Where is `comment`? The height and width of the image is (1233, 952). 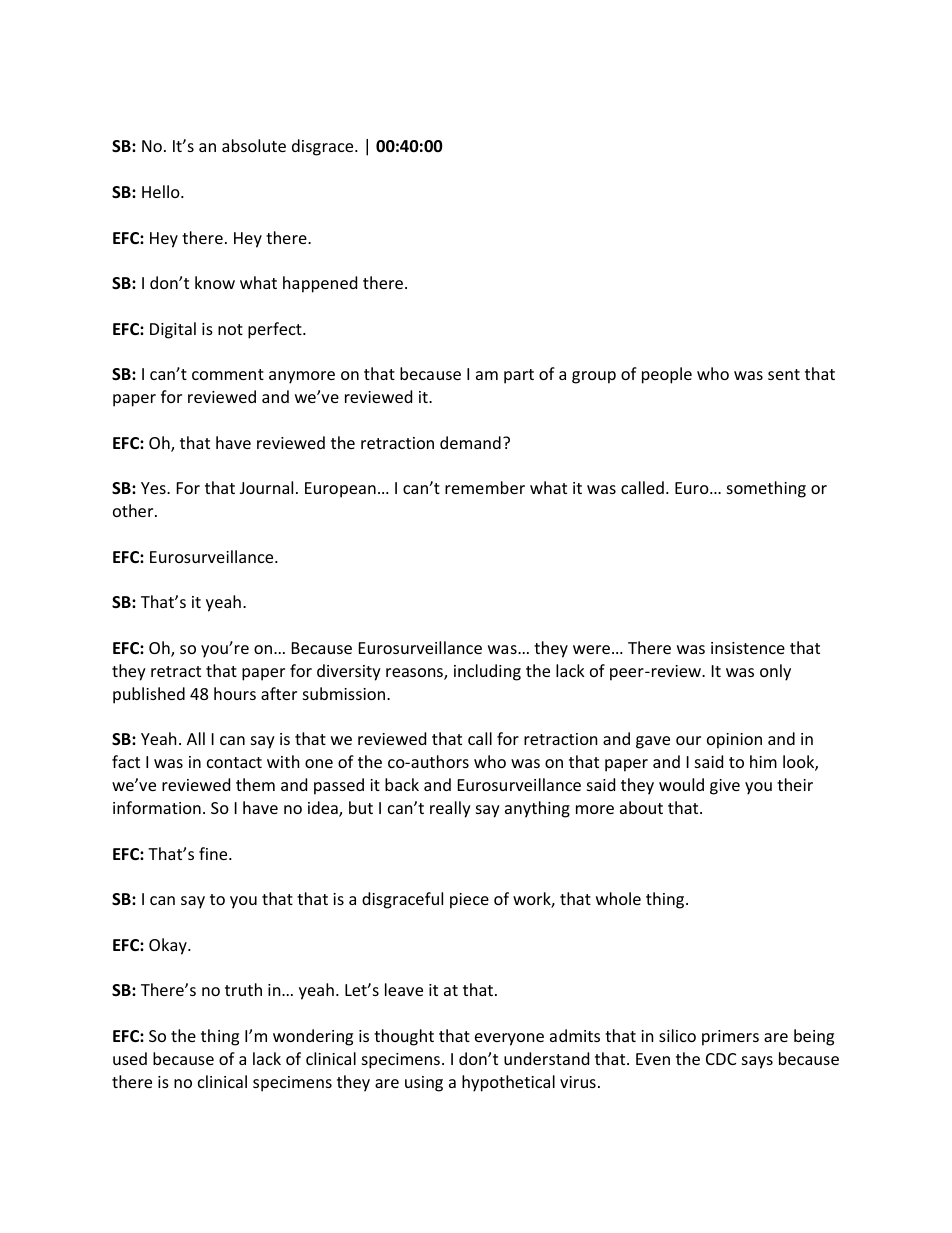
comment is located at coordinates (228, 374).
